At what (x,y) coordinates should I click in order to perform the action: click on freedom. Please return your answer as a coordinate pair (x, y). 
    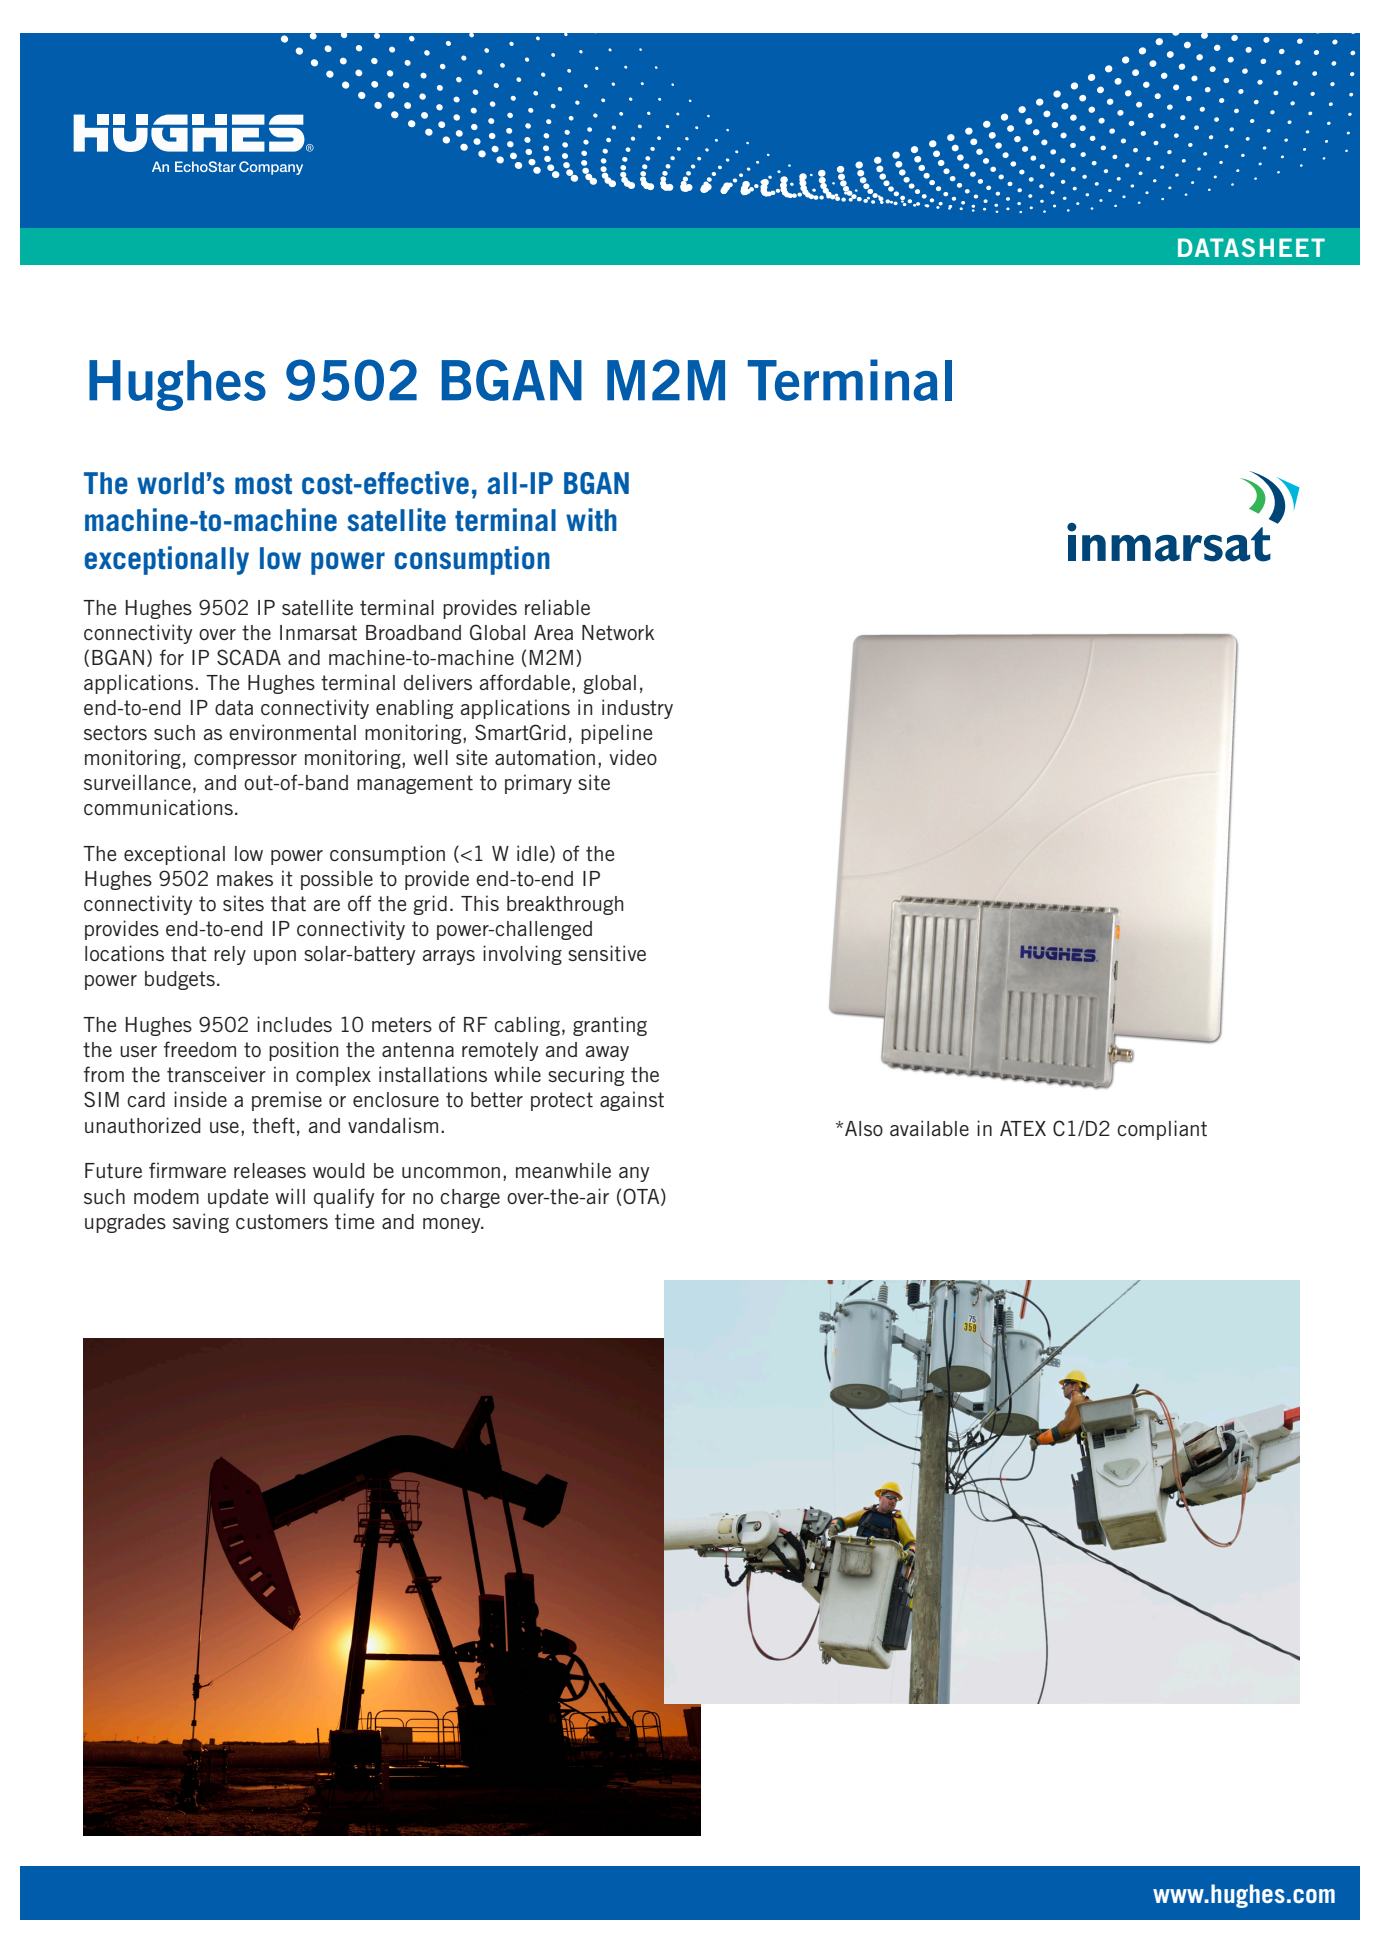
    Looking at the image, I should click on (200, 1049).
